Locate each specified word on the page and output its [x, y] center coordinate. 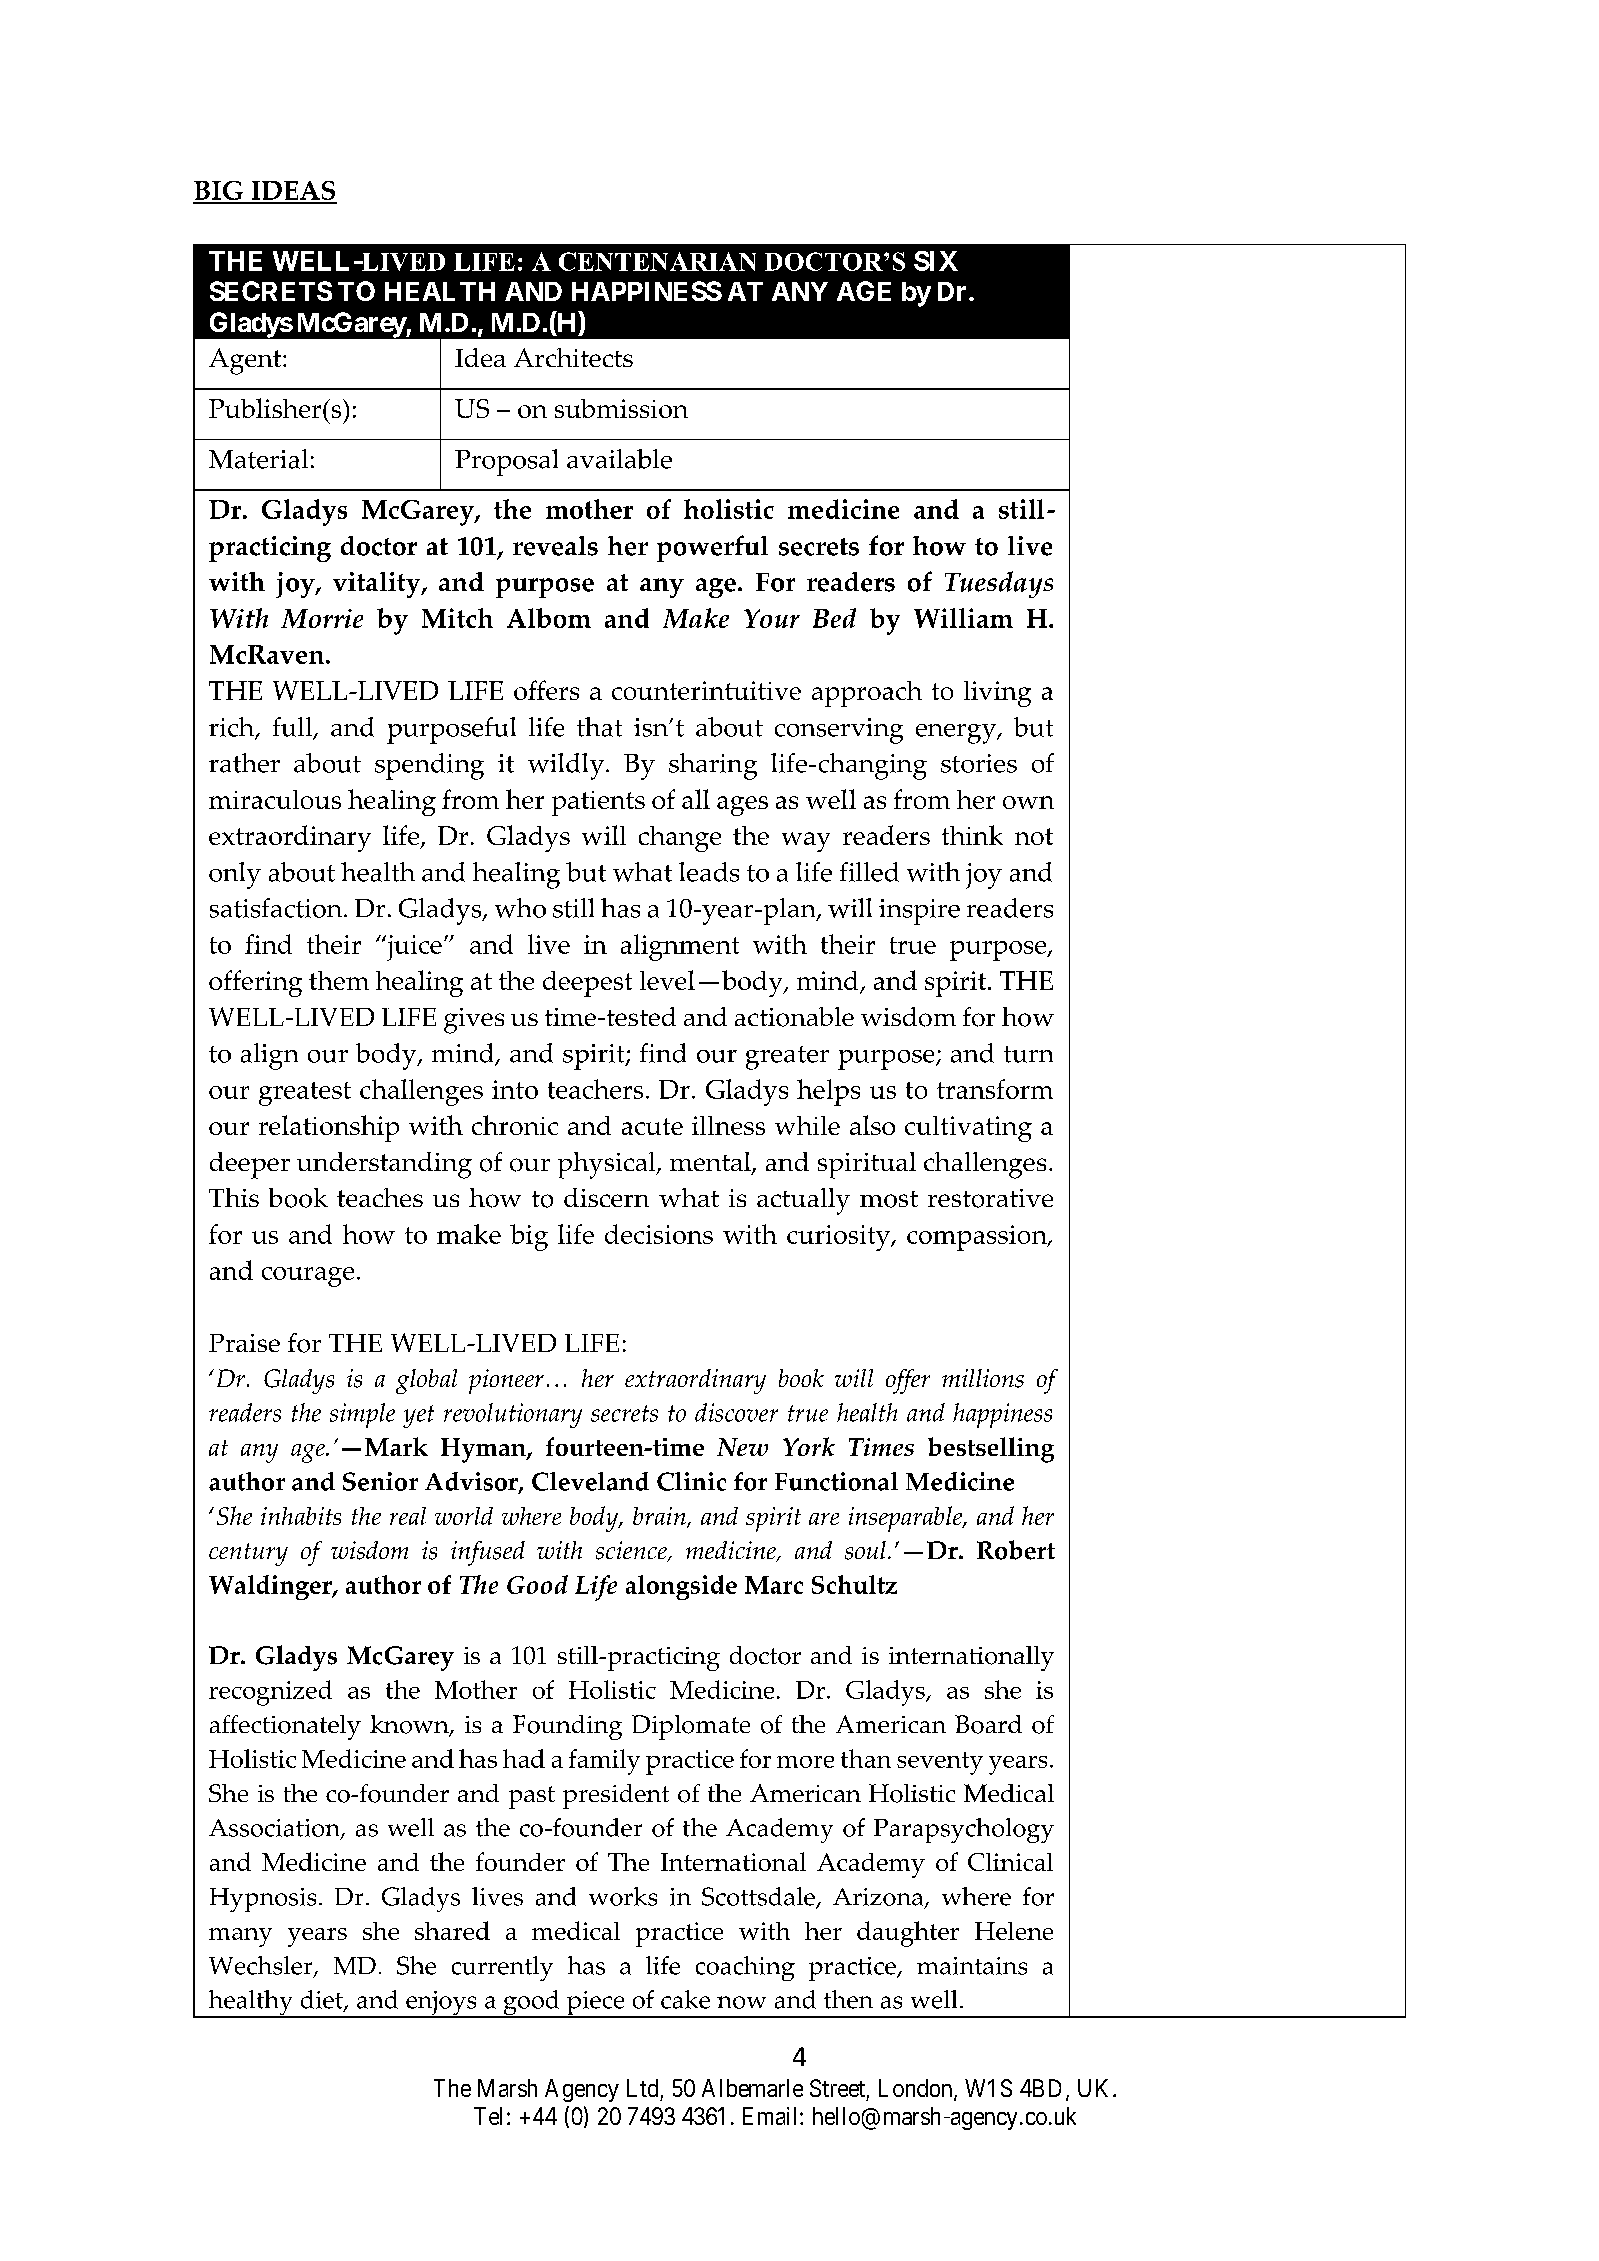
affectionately [285, 1727]
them [339, 980]
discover [736, 1412]
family [604, 1762]
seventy [940, 1763]
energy [957, 734]
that [599, 727]
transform [995, 1089]
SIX [936, 261]
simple [362, 1415]
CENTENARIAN [657, 261]
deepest [587, 984]
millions [983, 1378]
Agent [246, 361]
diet [323, 2000]
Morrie [322, 618]
